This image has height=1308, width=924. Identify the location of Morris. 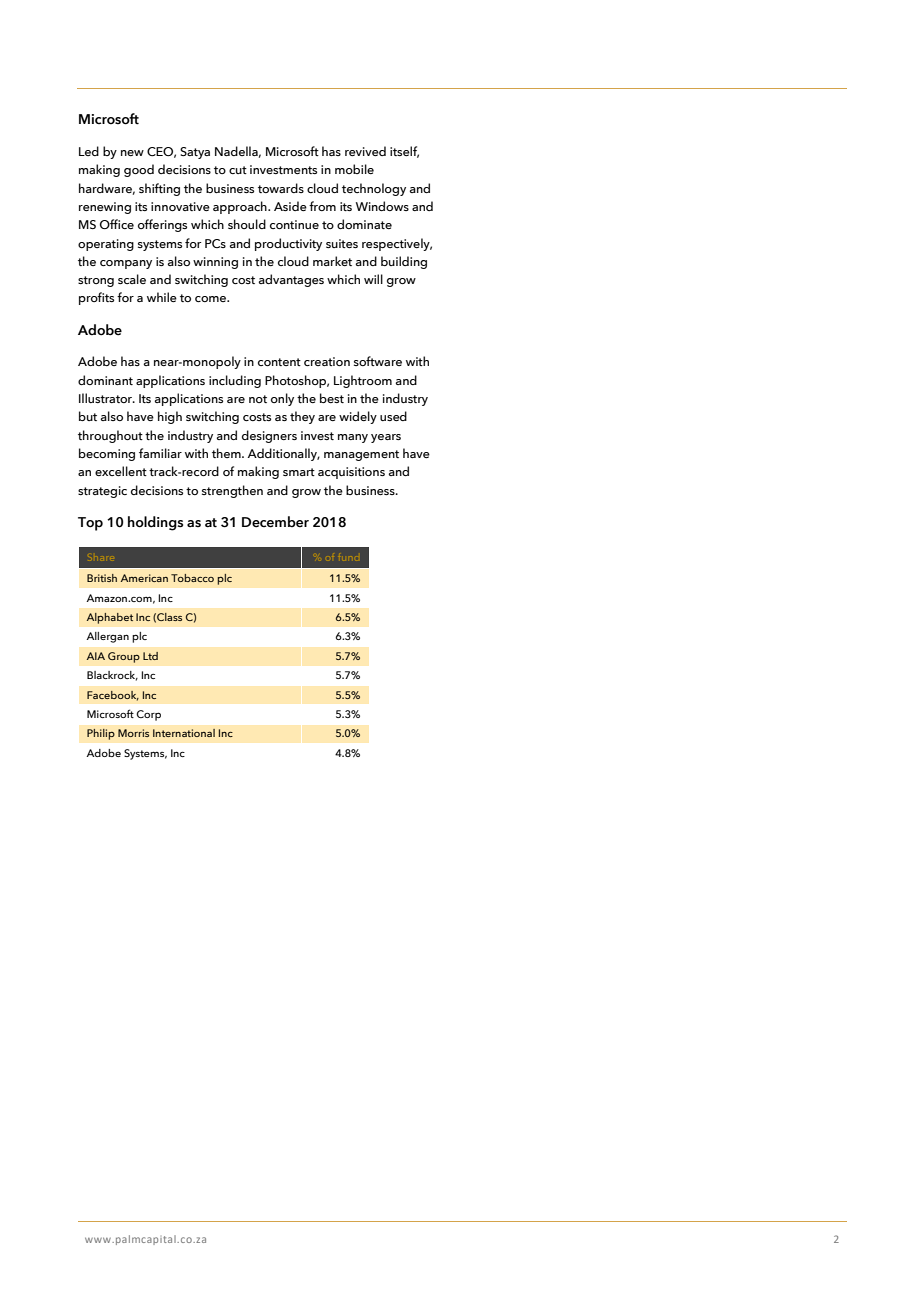
(133, 733).
